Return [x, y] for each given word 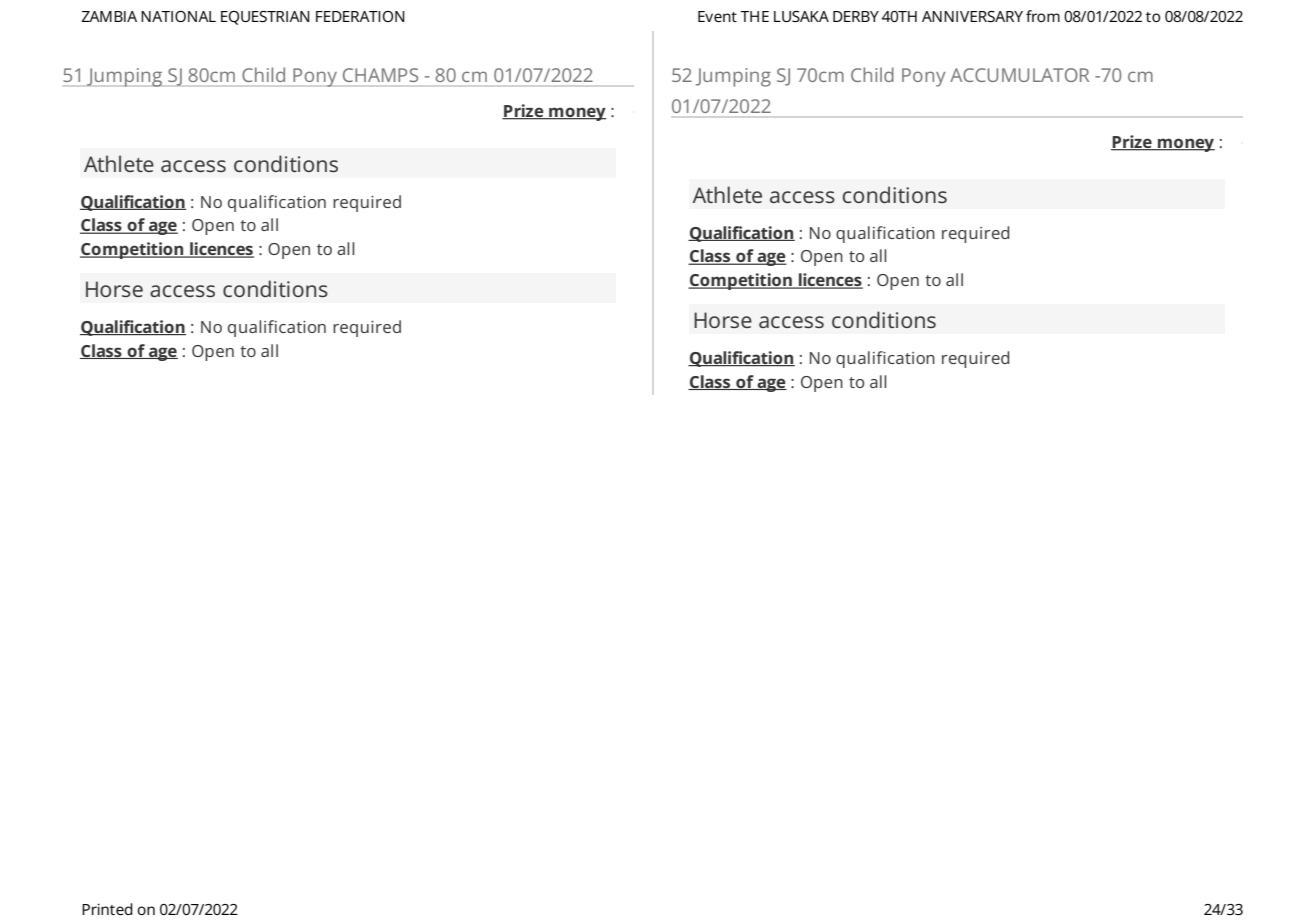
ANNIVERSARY [972, 16]
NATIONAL [178, 16]
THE [754, 16]
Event [717, 16]
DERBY [856, 16]
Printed [107, 909]
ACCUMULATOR [1019, 75]
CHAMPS [380, 75]
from [1043, 16]
